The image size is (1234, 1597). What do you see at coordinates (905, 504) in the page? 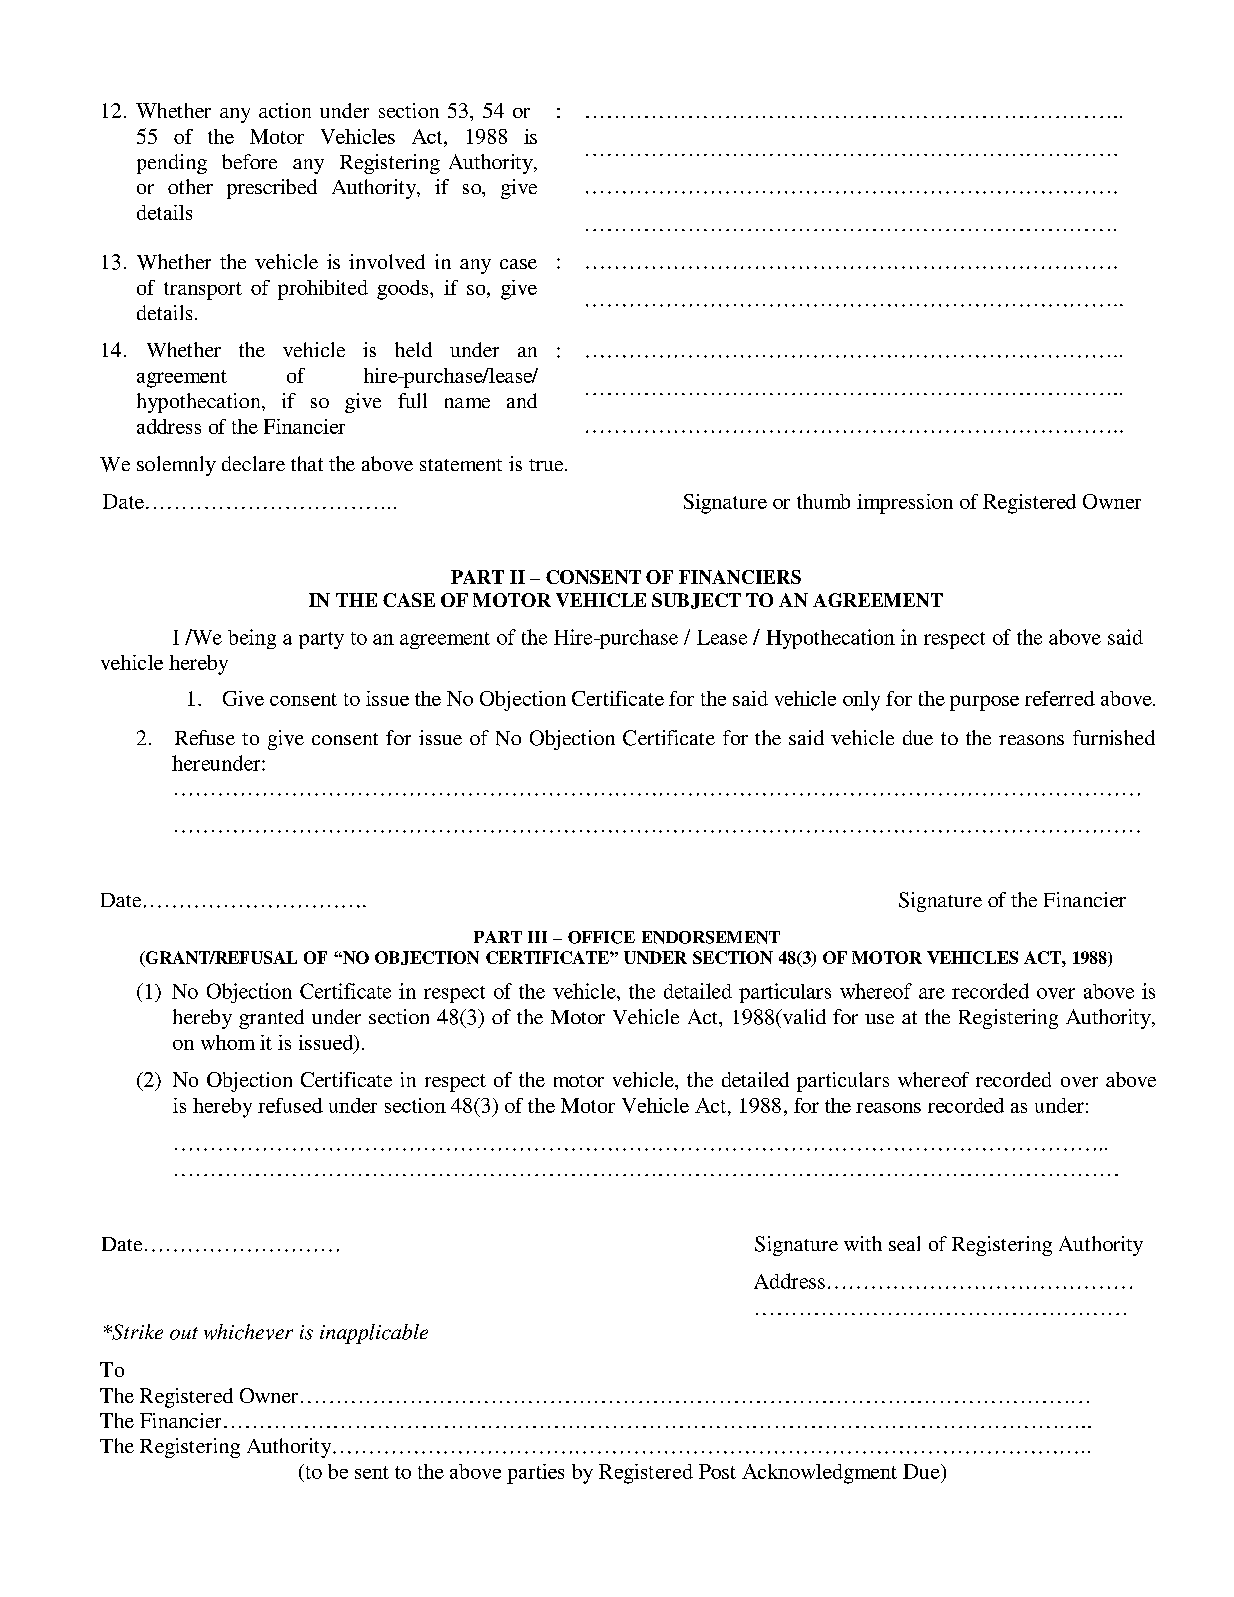
I see `impression` at bounding box center [905, 504].
